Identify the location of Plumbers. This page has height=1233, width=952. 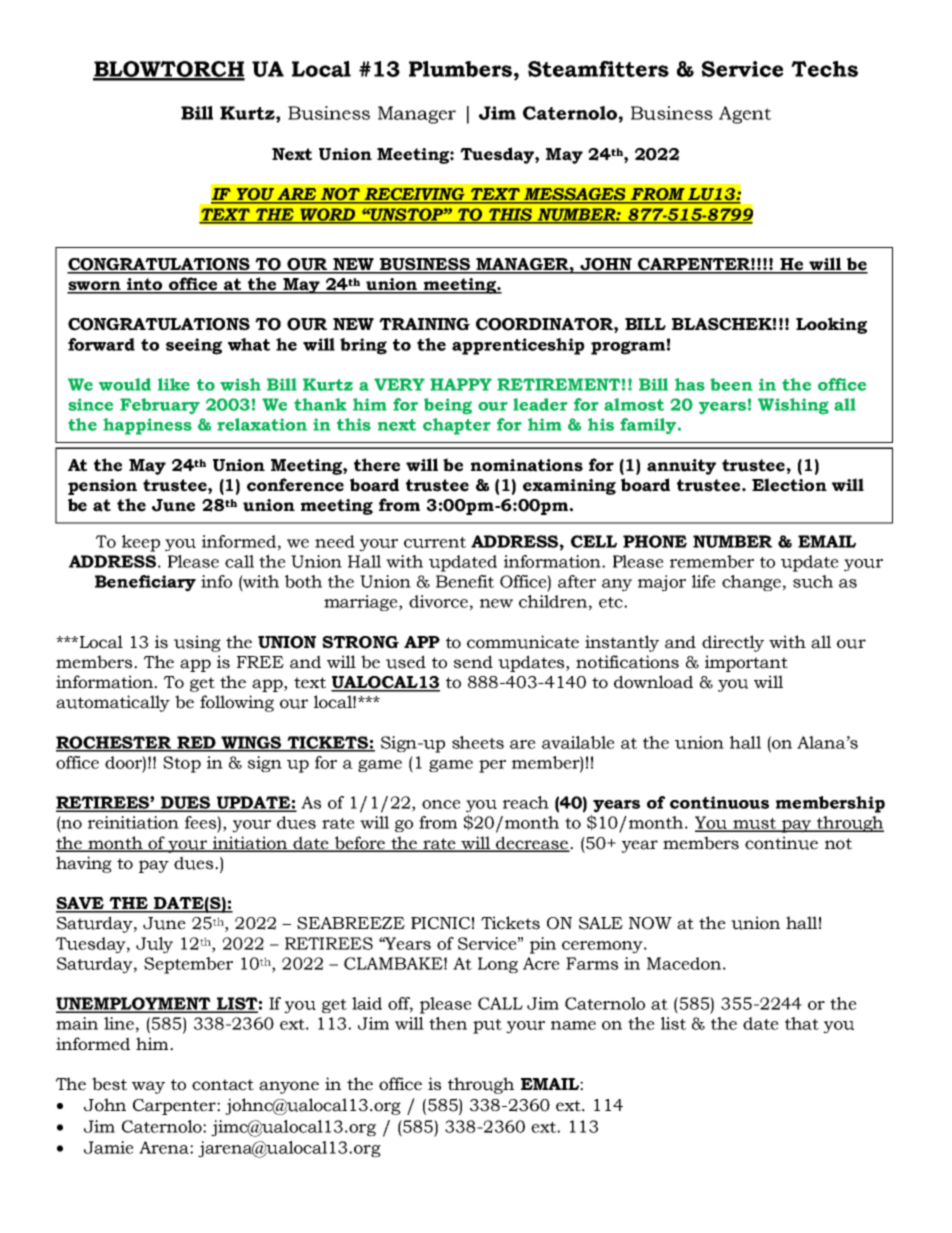
(462, 69).
